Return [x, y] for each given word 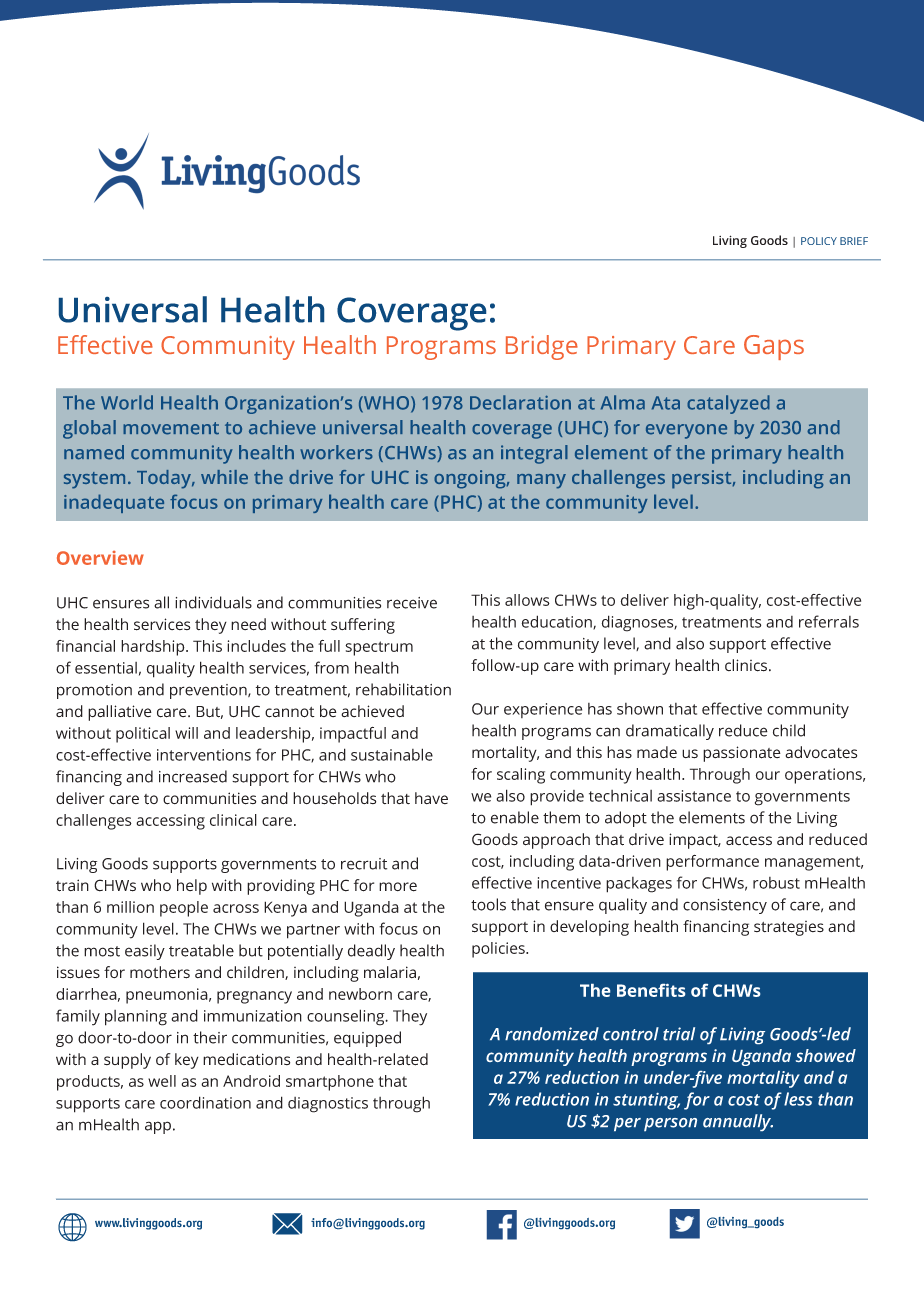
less [798, 1099]
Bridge [542, 347]
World [127, 402]
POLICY [819, 241]
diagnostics [328, 1105]
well [162, 1081]
